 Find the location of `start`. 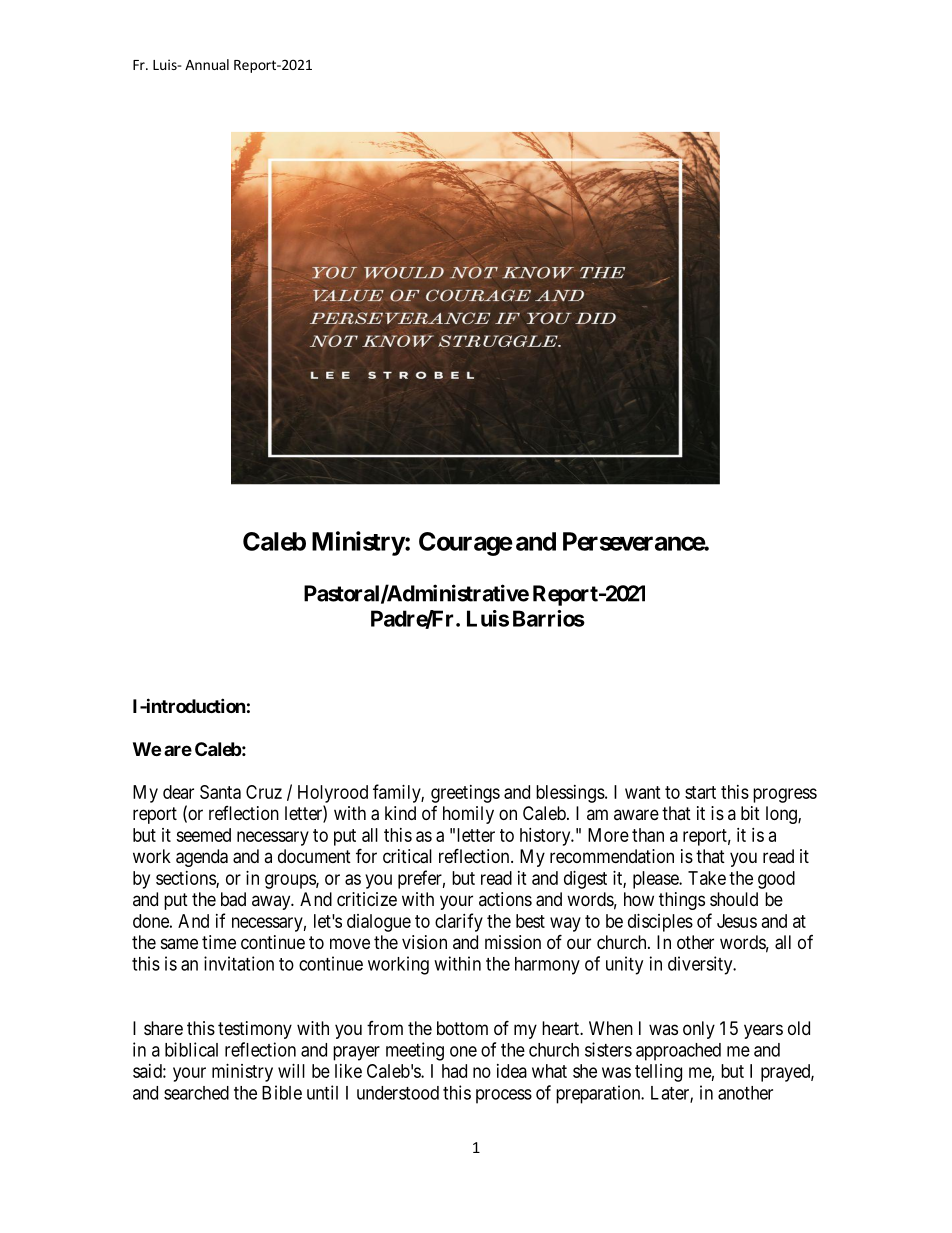

start is located at coordinates (700, 792).
